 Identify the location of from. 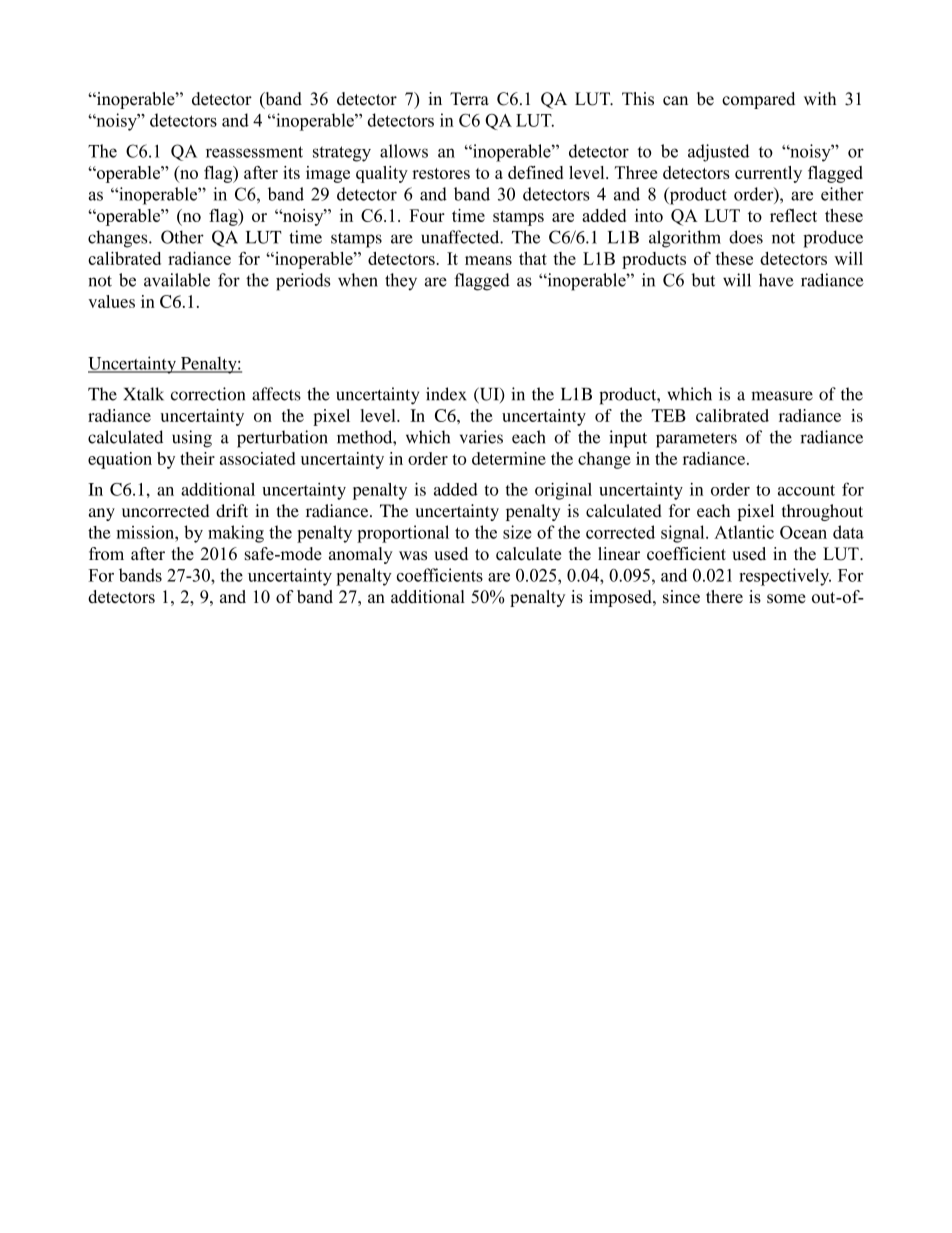
(106, 553).
